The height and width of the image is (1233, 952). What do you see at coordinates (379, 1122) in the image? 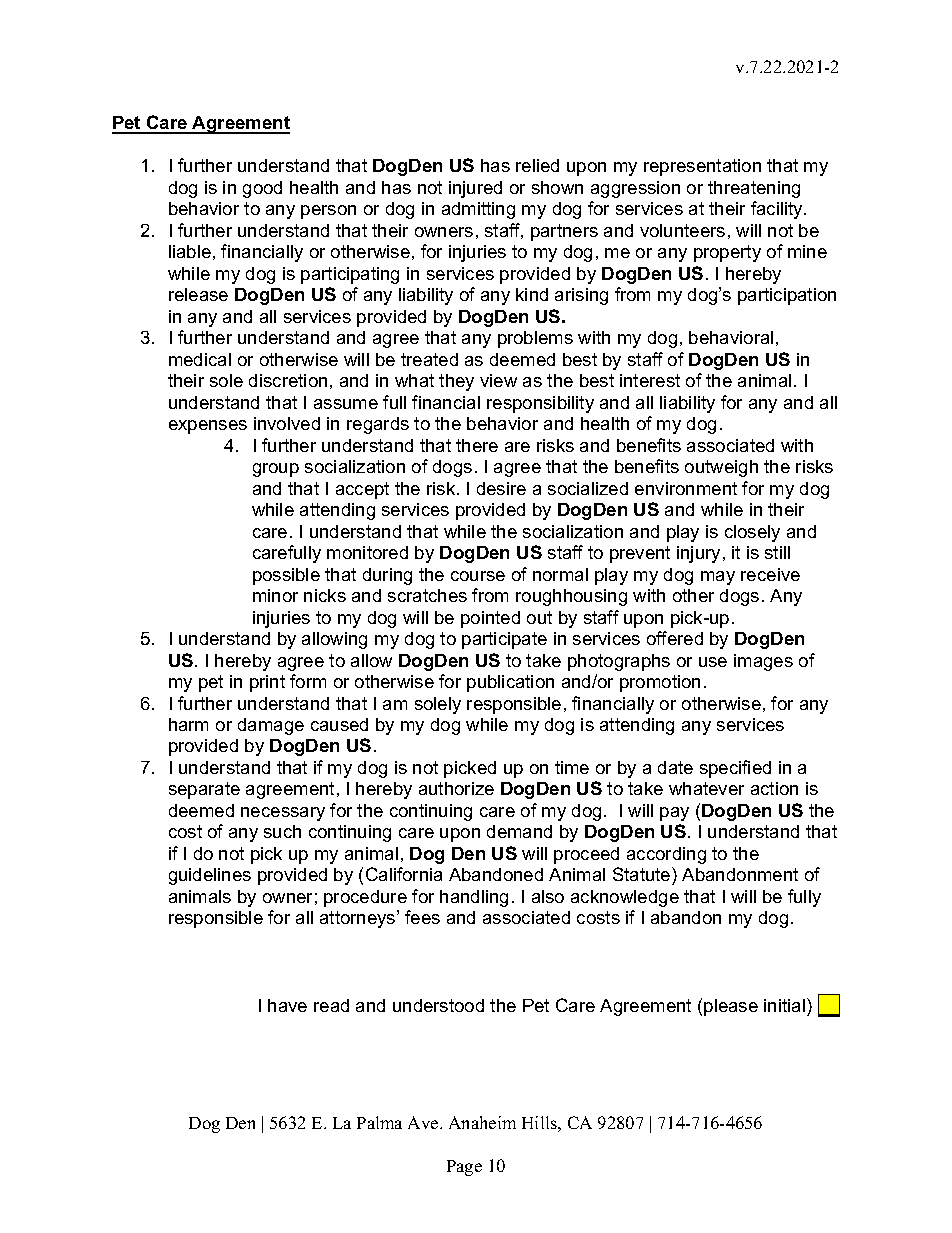
I see `Palma` at bounding box center [379, 1122].
